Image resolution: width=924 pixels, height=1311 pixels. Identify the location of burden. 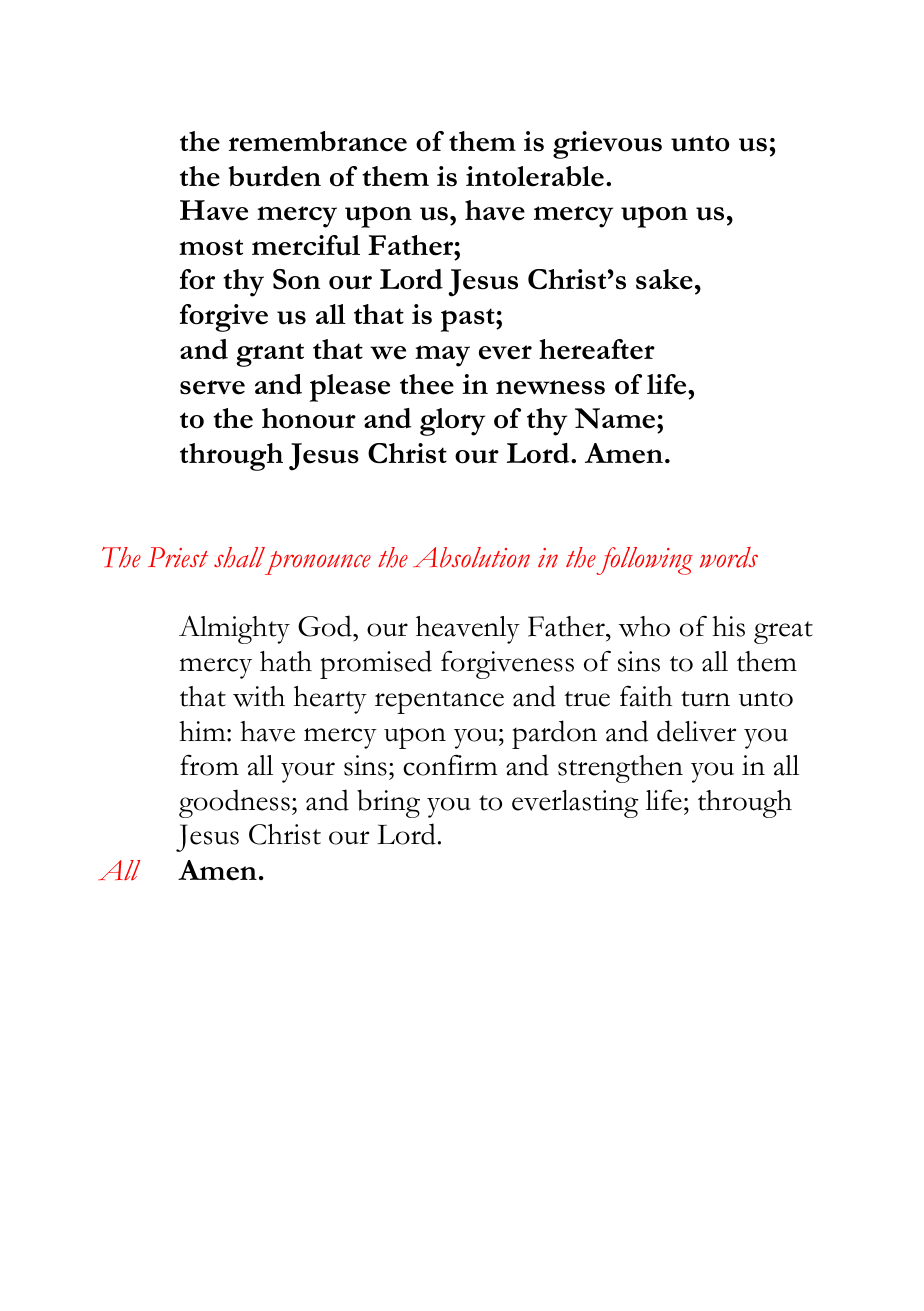
(275, 176).
